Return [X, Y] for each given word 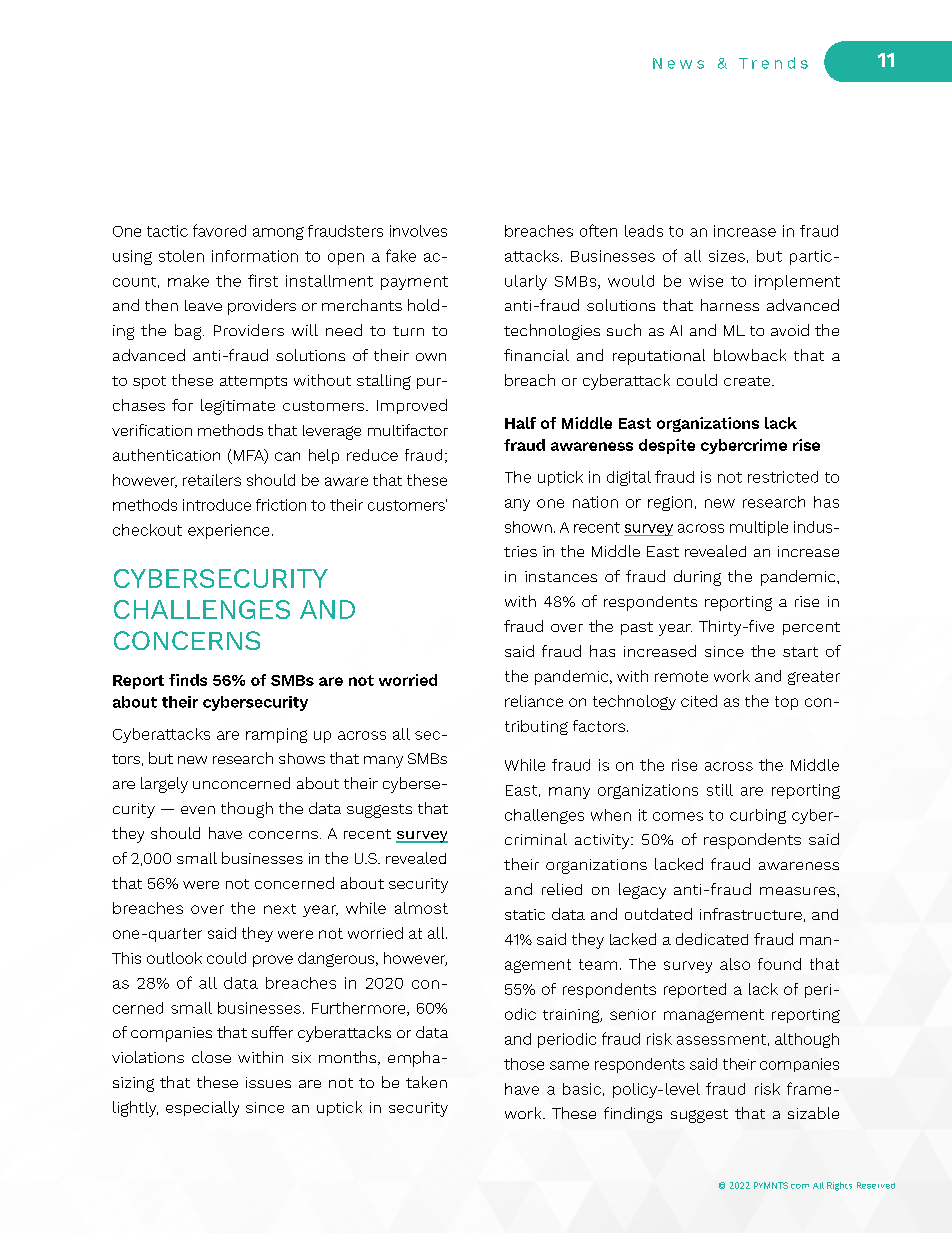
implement [797, 282]
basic [582, 1089]
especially [202, 1109]
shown [528, 527]
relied [562, 889]
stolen [181, 256]
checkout [147, 530]
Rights [839, 1186]
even [198, 810]
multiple [759, 528]
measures [799, 891]
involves [418, 231]
